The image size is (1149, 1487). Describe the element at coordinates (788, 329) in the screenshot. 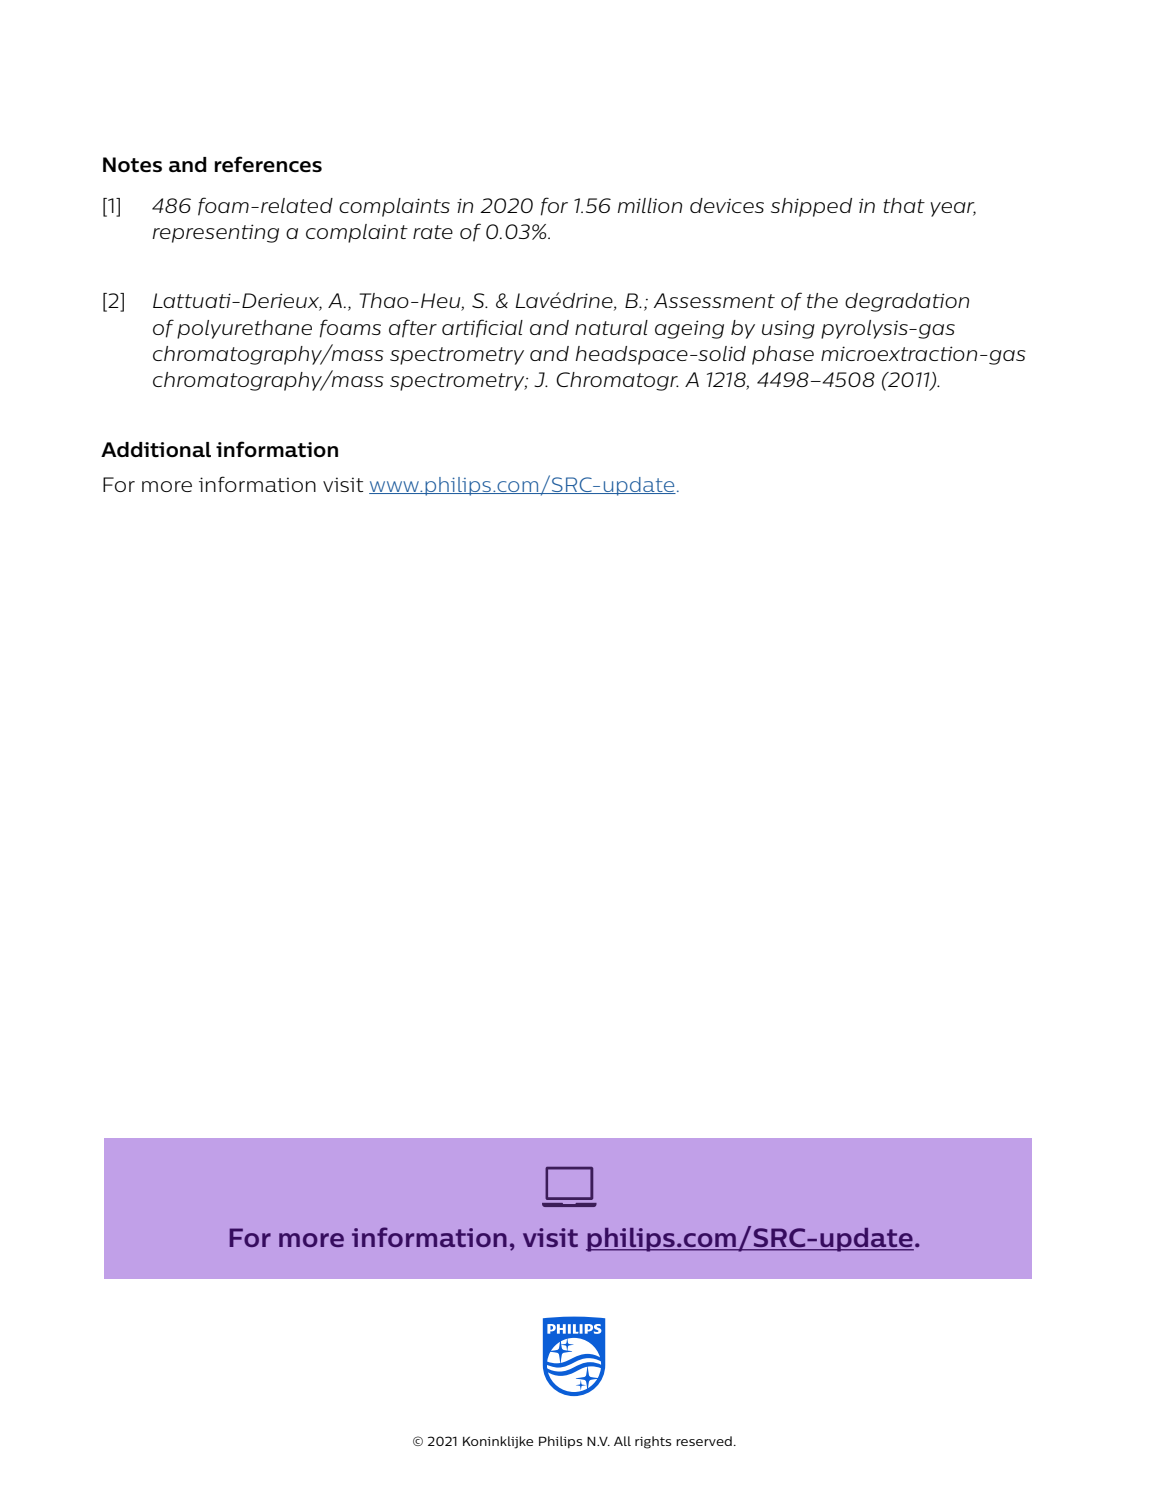

I see `using` at that location.
